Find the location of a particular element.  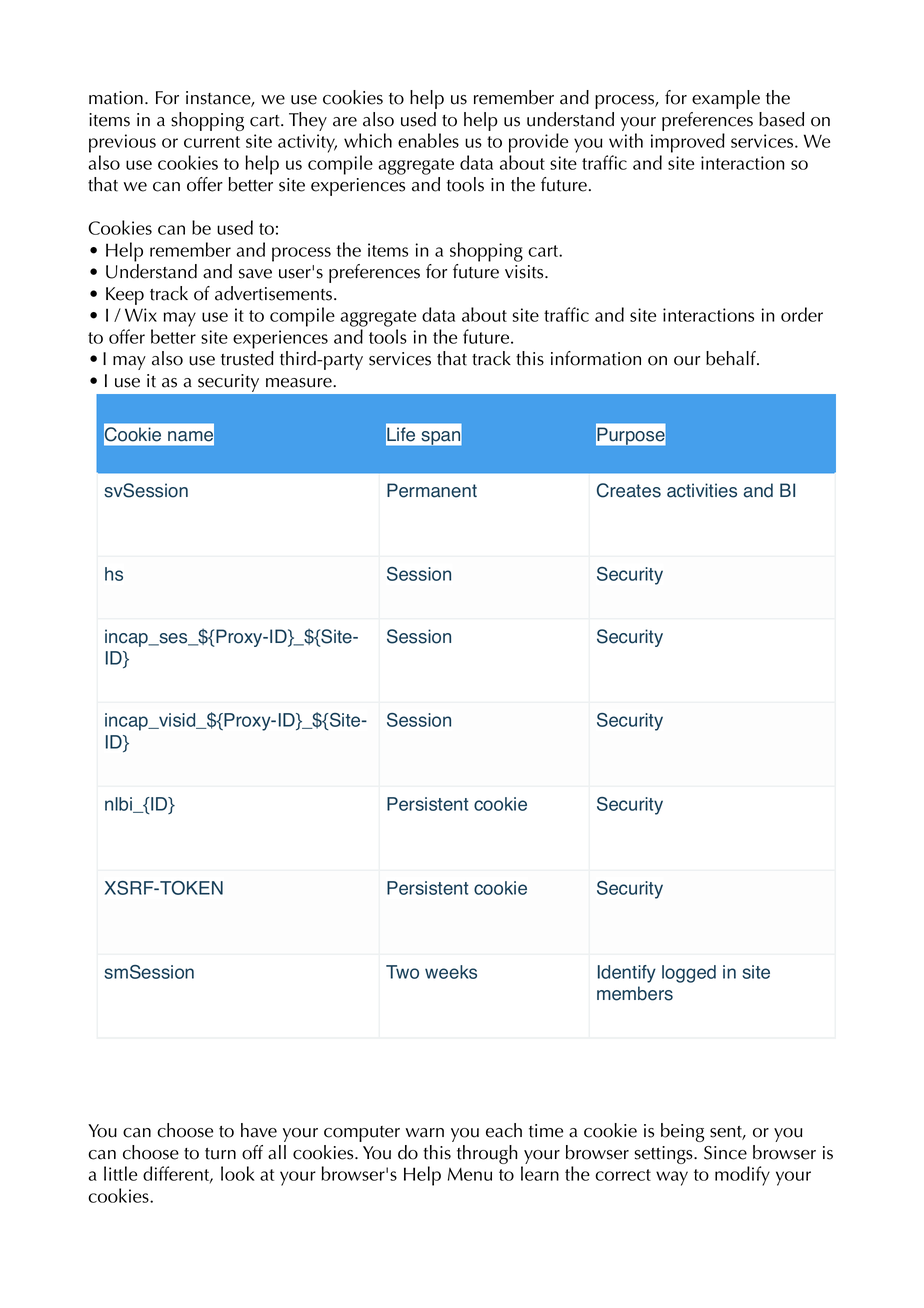

activities is located at coordinates (702, 490).
